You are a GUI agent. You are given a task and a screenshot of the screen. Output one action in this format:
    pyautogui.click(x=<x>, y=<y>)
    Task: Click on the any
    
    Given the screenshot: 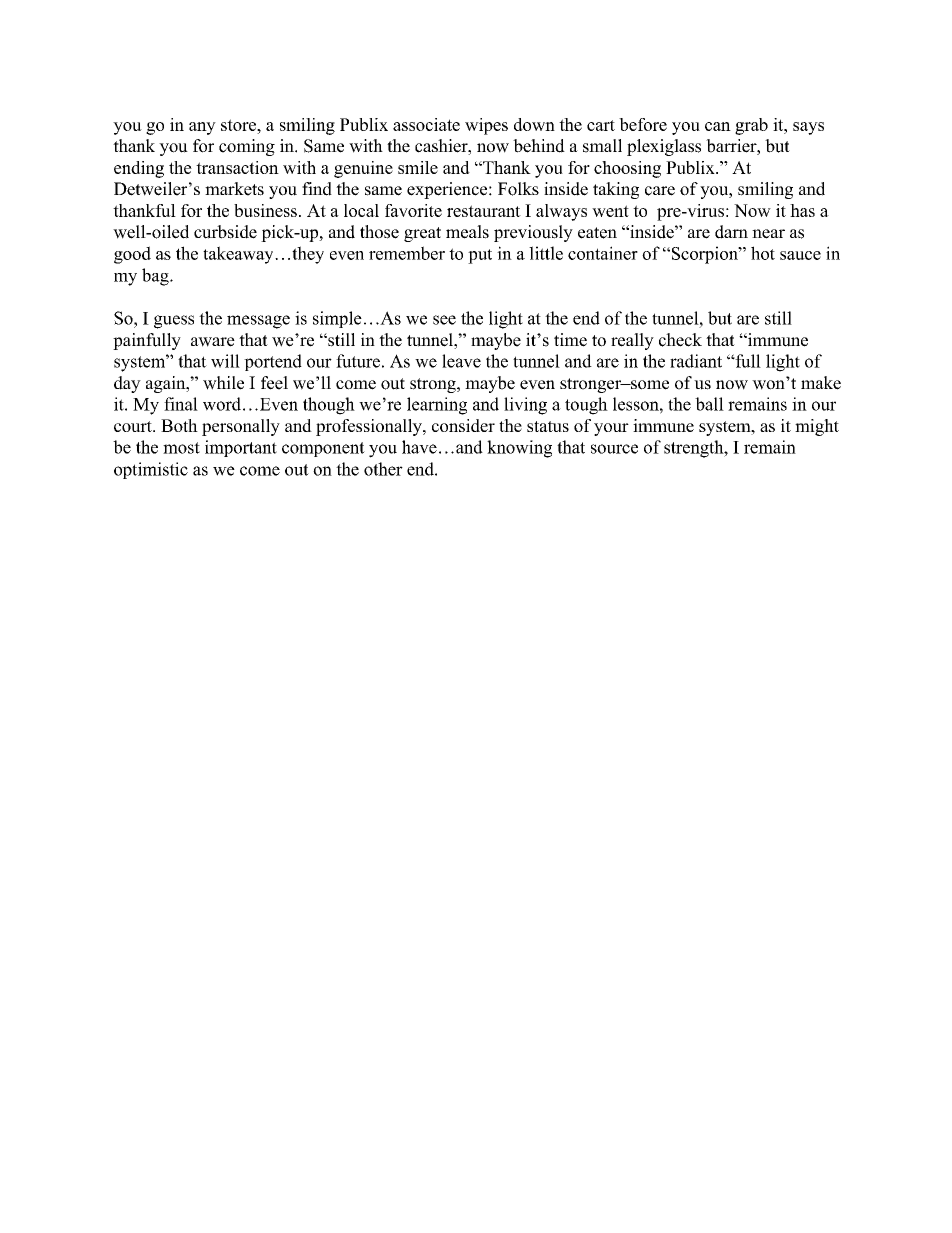 What is the action you would take?
    pyautogui.click(x=202, y=128)
